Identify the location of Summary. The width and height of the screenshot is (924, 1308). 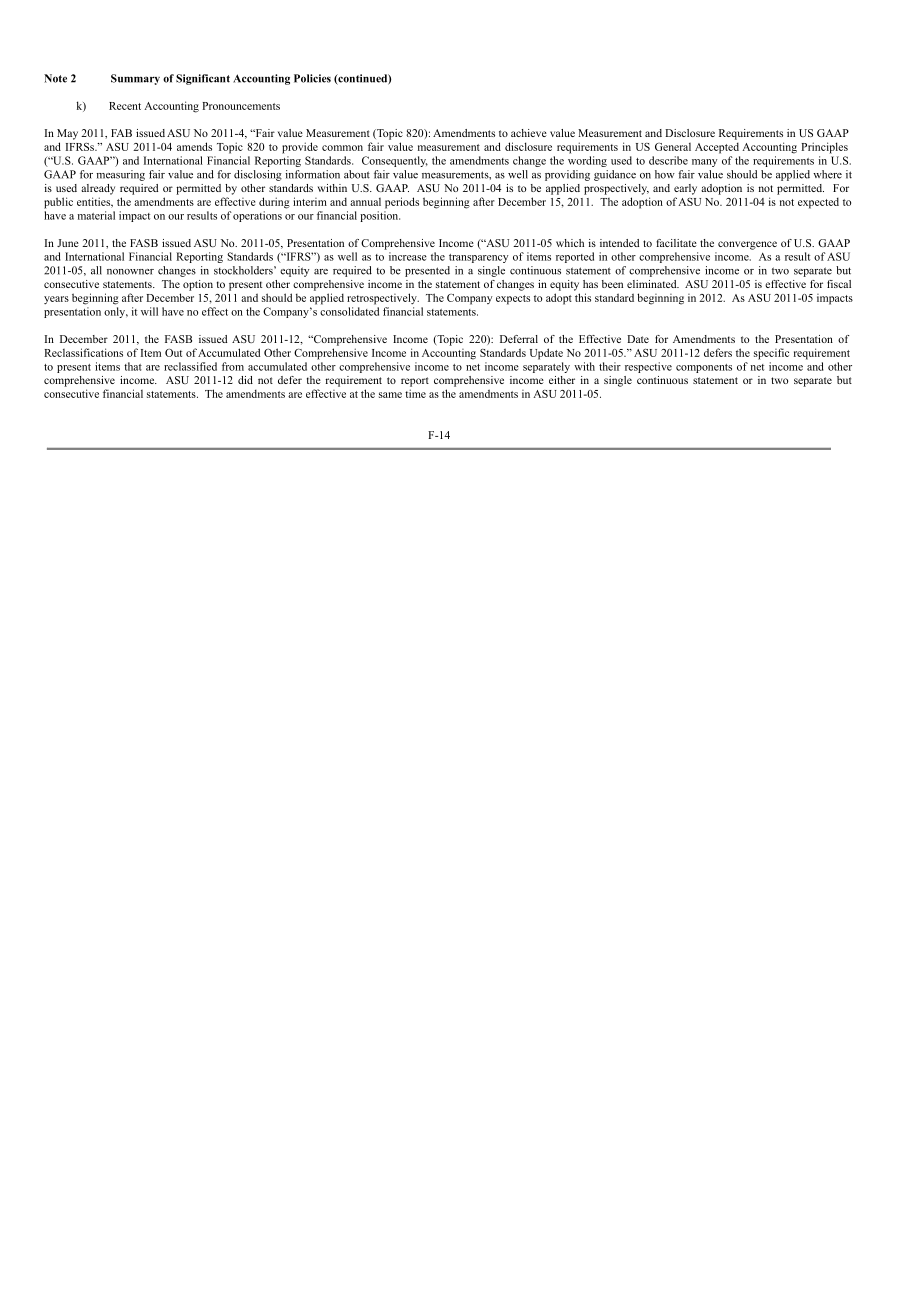
(135, 79).
